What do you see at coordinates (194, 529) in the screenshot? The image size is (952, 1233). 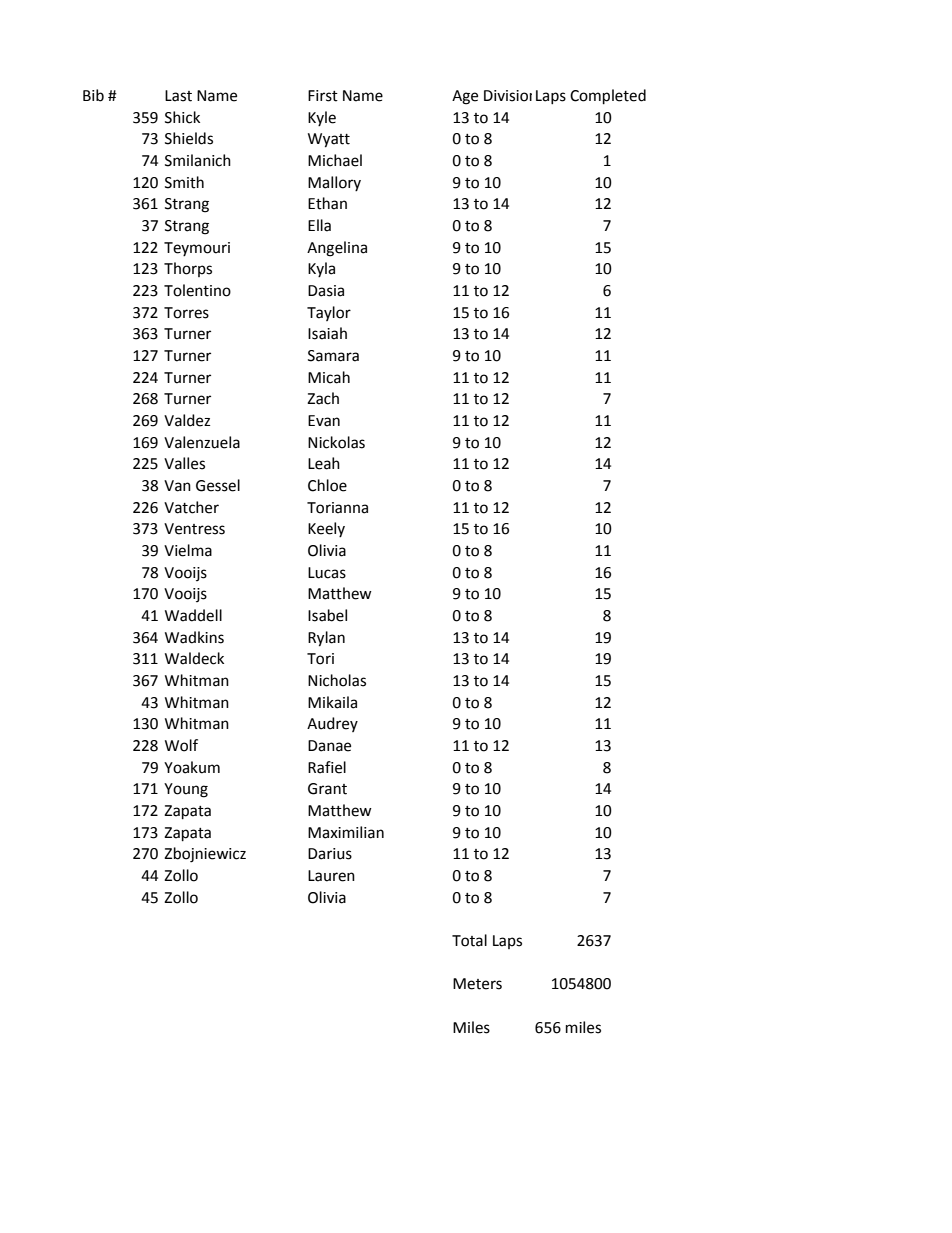 I see `Ventress` at bounding box center [194, 529].
